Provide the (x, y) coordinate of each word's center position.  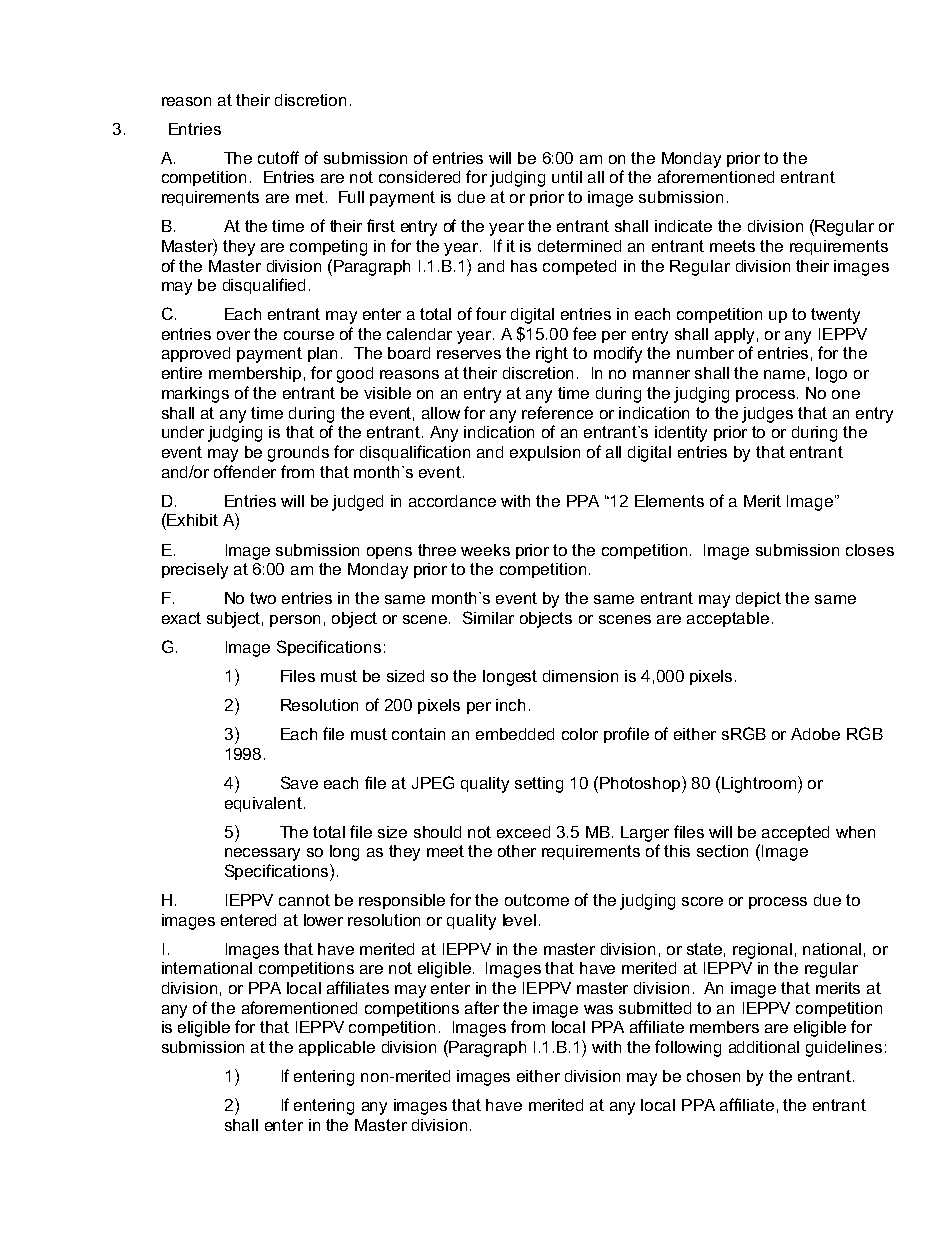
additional (764, 1047)
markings (195, 395)
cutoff (278, 157)
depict (758, 599)
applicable (337, 1048)
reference (557, 412)
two (263, 598)
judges (767, 415)
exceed (523, 832)
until (567, 177)
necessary (262, 854)
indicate (683, 226)
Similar (488, 617)
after (482, 1007)
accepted (795, 833)
